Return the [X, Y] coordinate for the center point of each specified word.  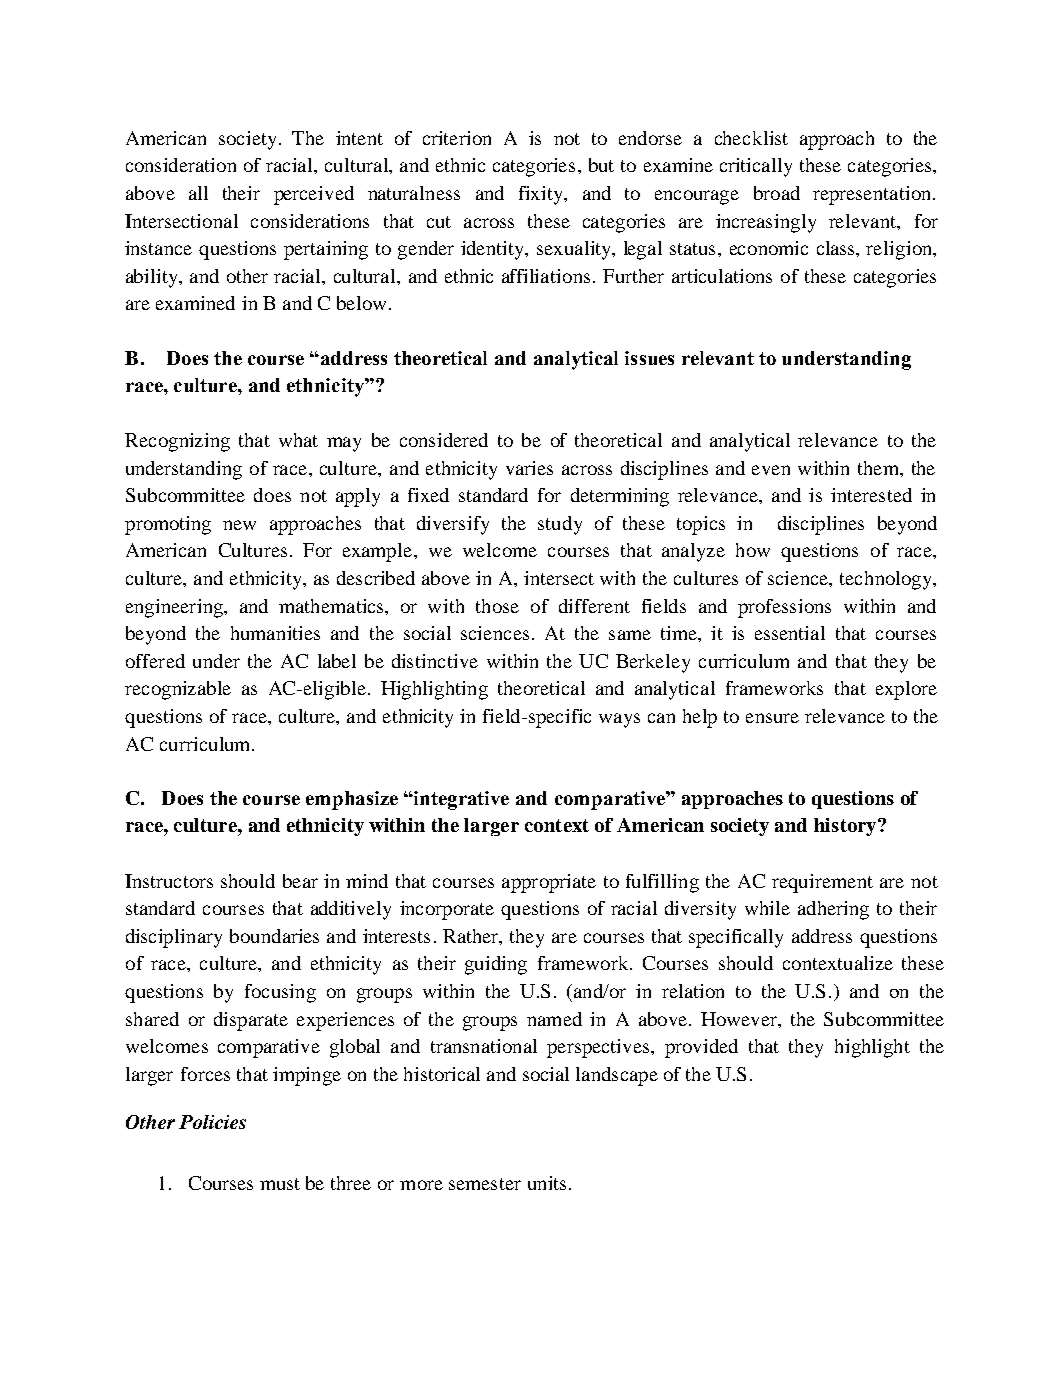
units [547, 1183]
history [846, 827]
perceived [314, 195]
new [239, 525]
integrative [460, 800]
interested [871, 495]
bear [300, 881]
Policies [212, 1122]
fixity [542, 195]
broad [777, 193]
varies [529, 468]
